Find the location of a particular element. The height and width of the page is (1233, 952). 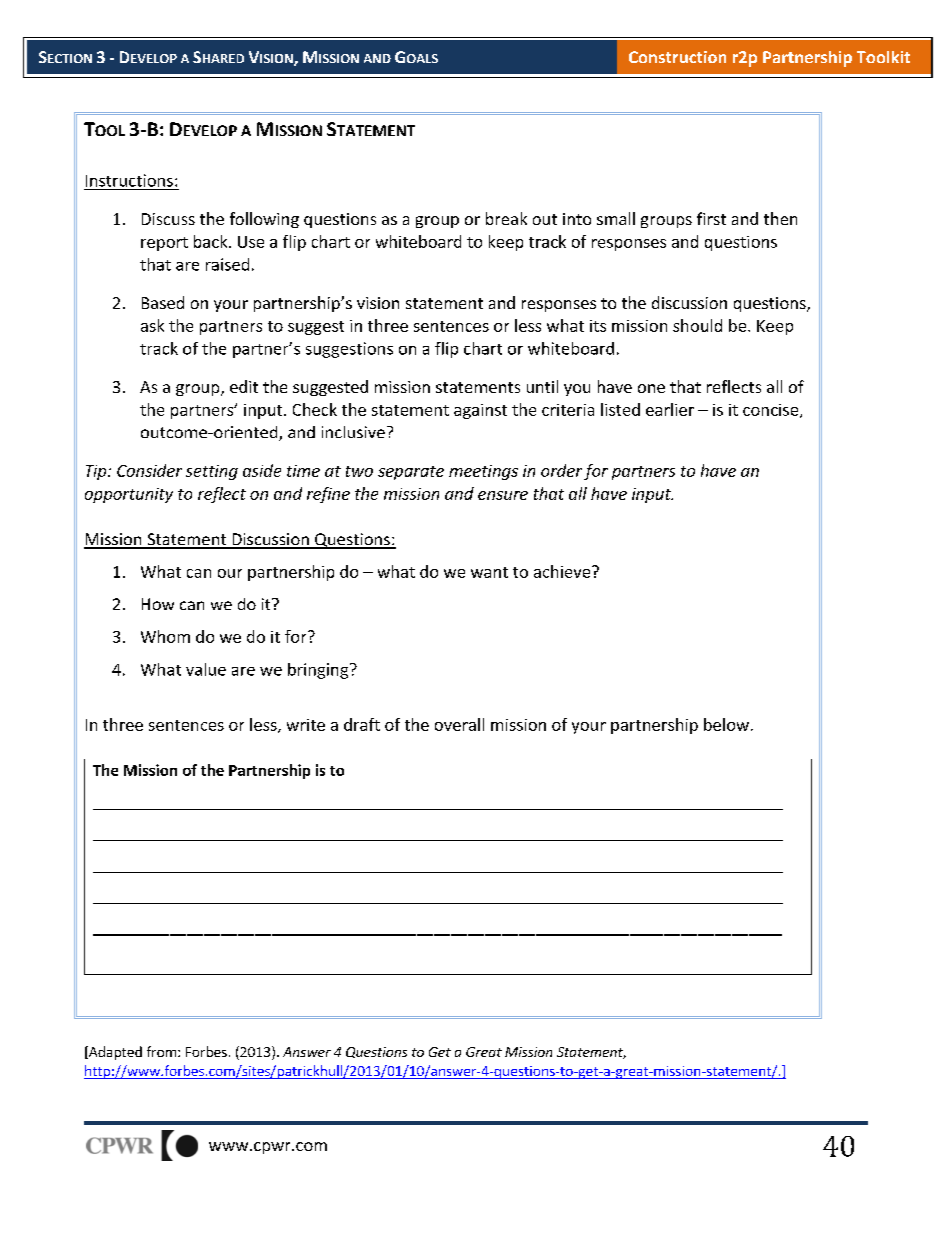

break is located at coordinates (506, 218).
